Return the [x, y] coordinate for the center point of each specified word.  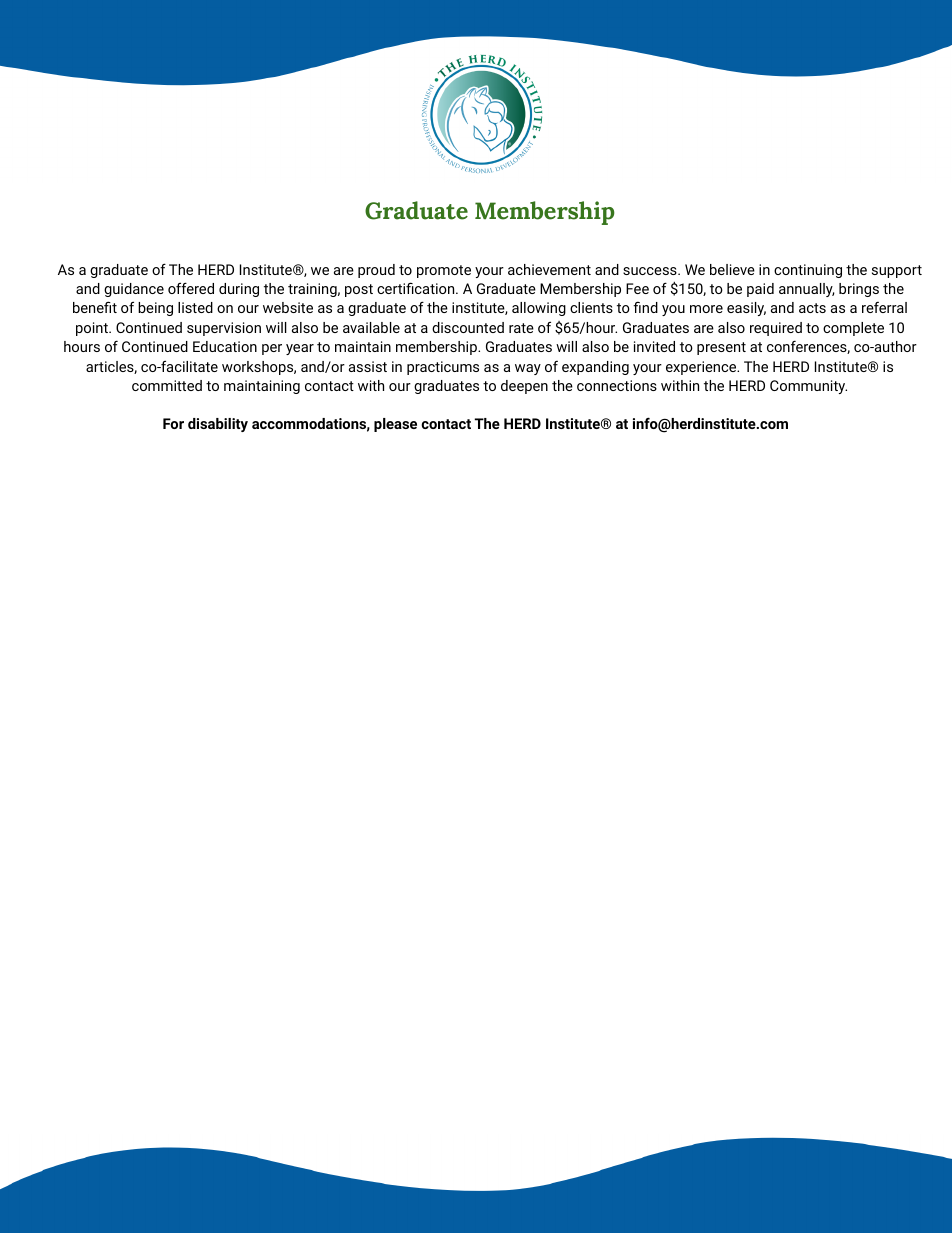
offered [191, 288]
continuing [808, 271]
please [395, 425]
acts [812, 308]
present [721, 348]
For [173, 423]
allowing [539, 309]
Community [808, 387]
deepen [524, 387]
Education [225, 346]
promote [444, 271]
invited [654, 346]
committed [167, 385]
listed [195, 307]
